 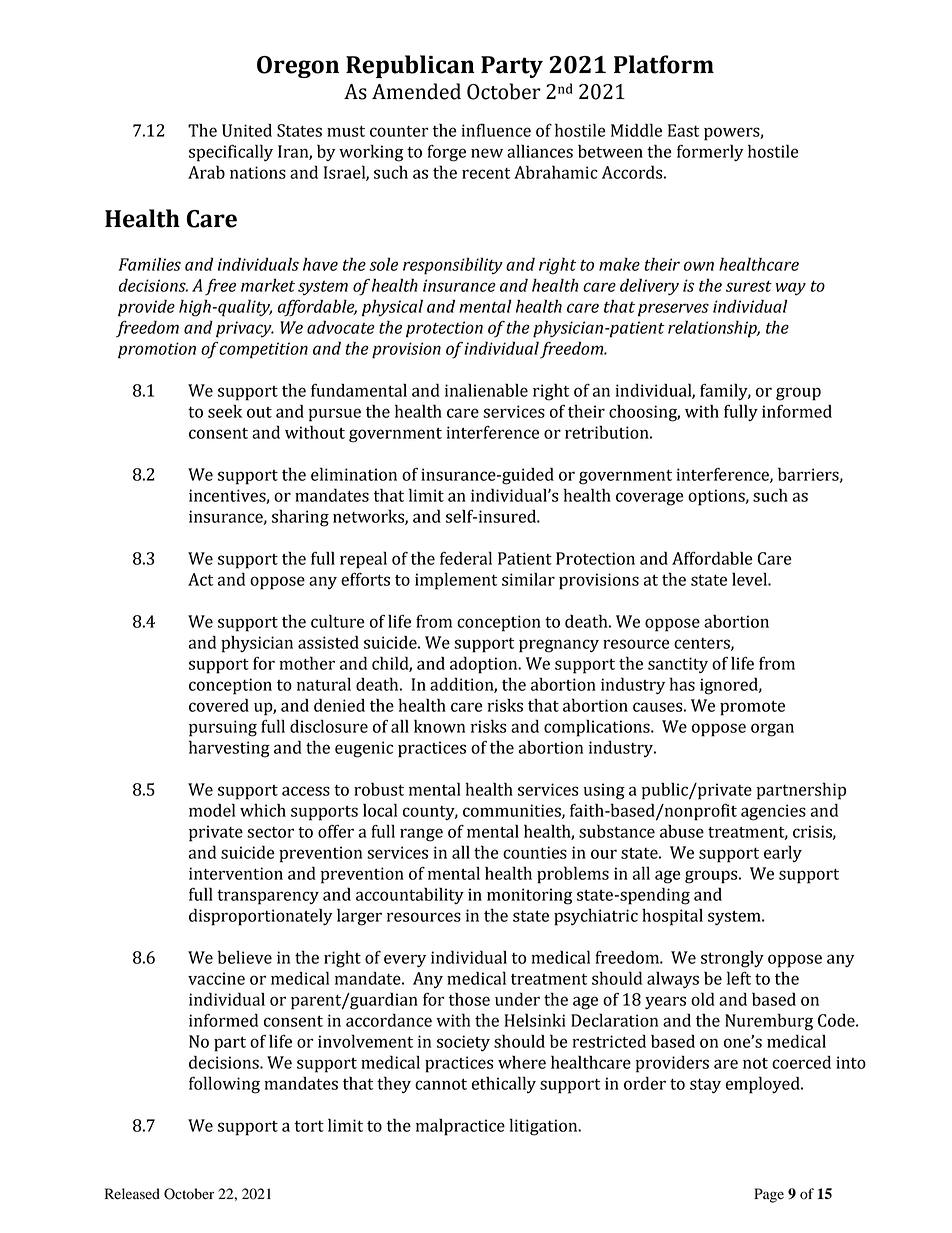 What do you see at coordinates (236, 873) in the screenshot?
I see `intervention` at bounding box center [236, 873].
